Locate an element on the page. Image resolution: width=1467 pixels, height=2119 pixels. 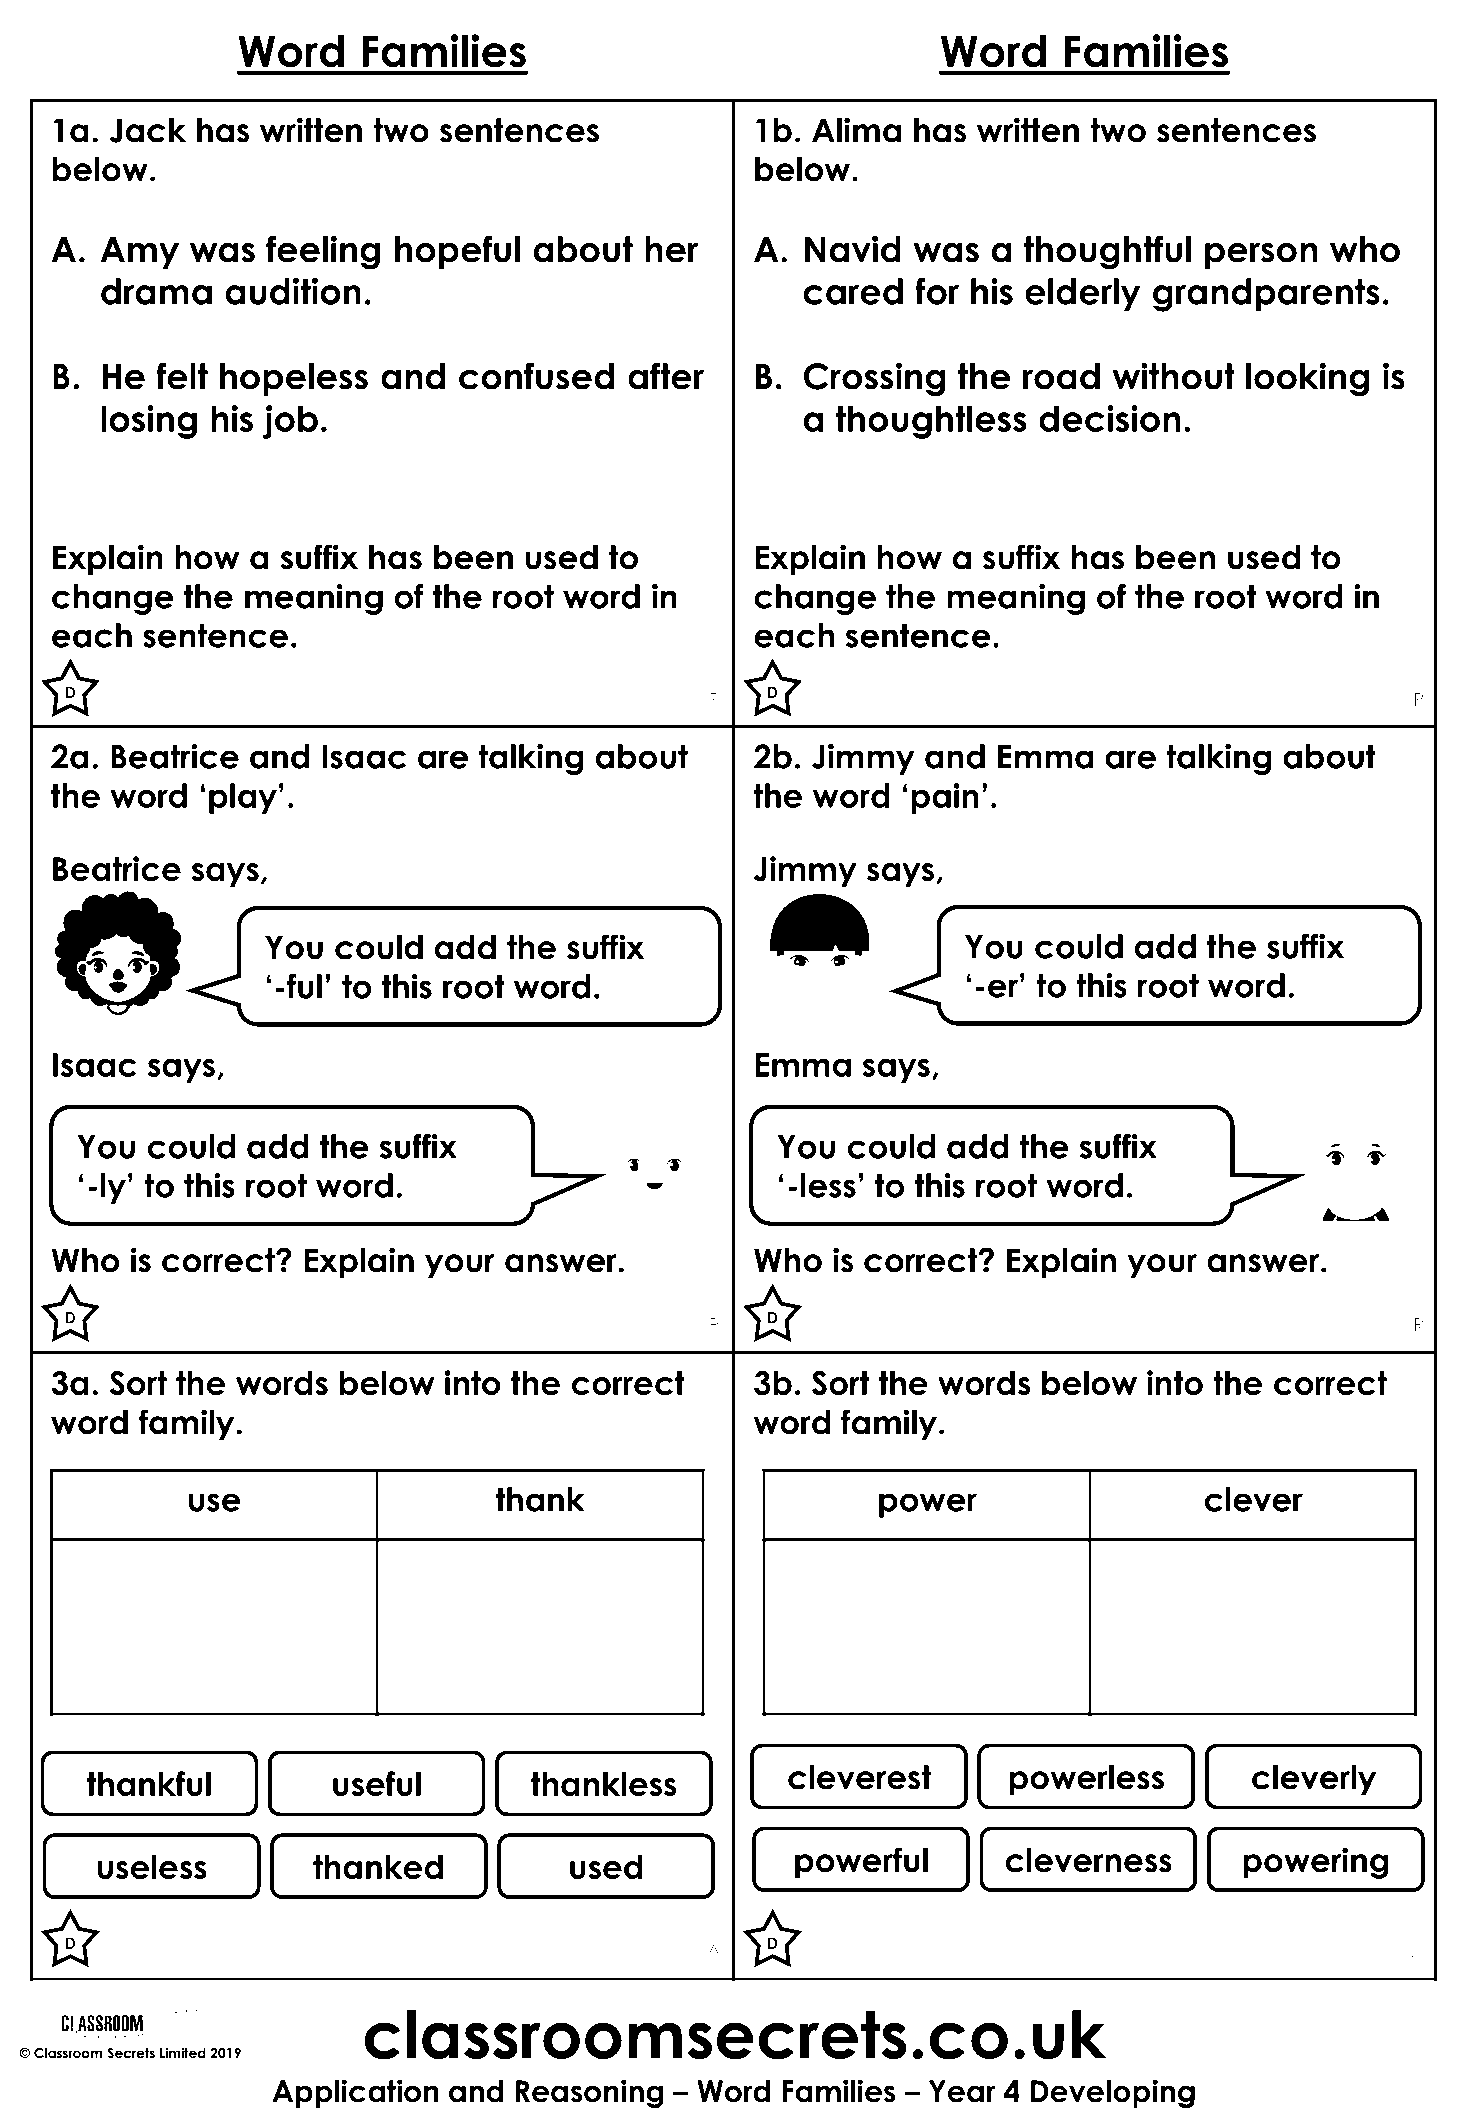
thoughtful is located at coordinates (1107, 252).
